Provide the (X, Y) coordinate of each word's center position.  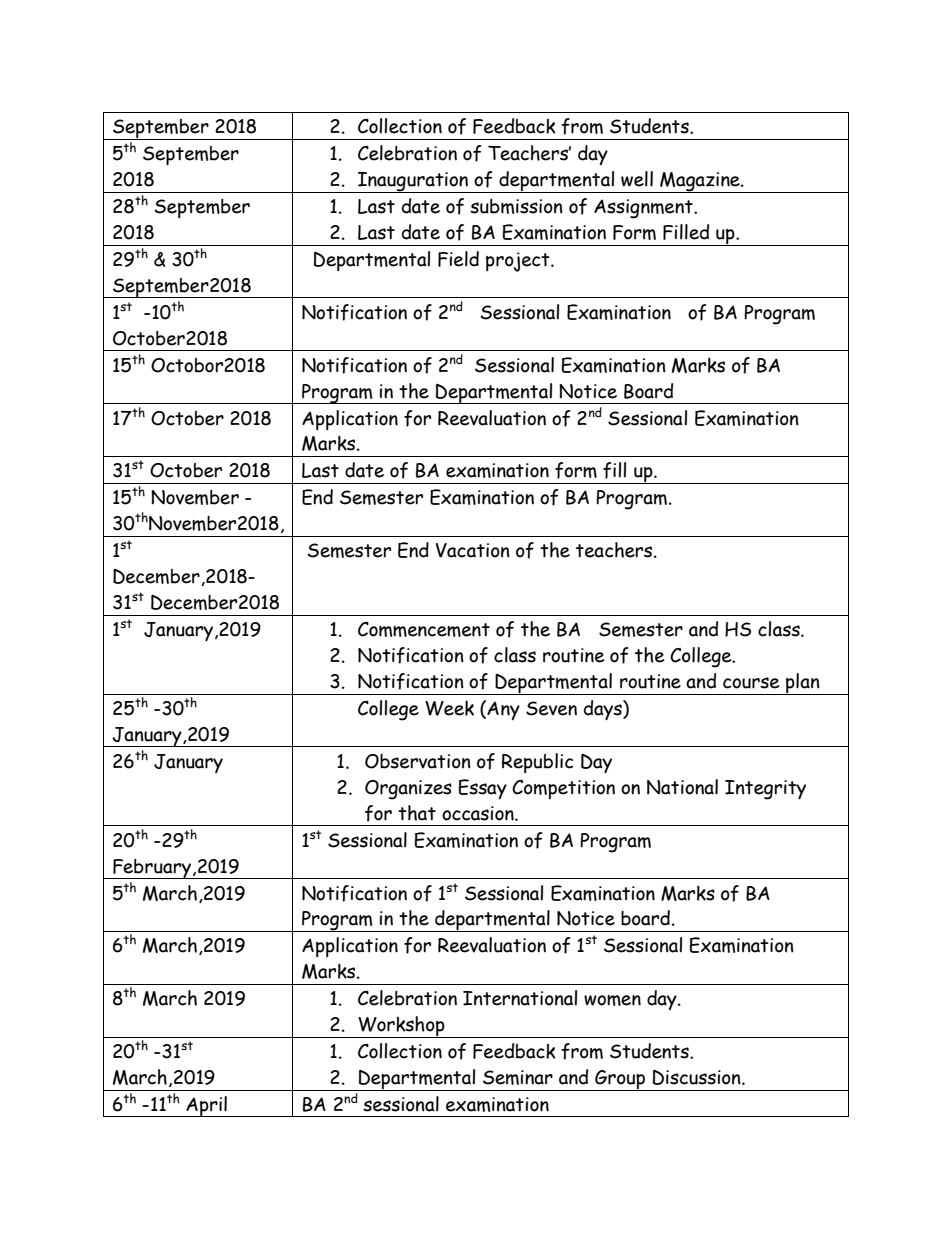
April (206, 1106)
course (751, 683)
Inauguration (413, 182)
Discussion (698, 1077)
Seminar (518, 1077)
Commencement (424, 629)
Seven (551, 708)
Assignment (644, 209)
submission (516, 206)
